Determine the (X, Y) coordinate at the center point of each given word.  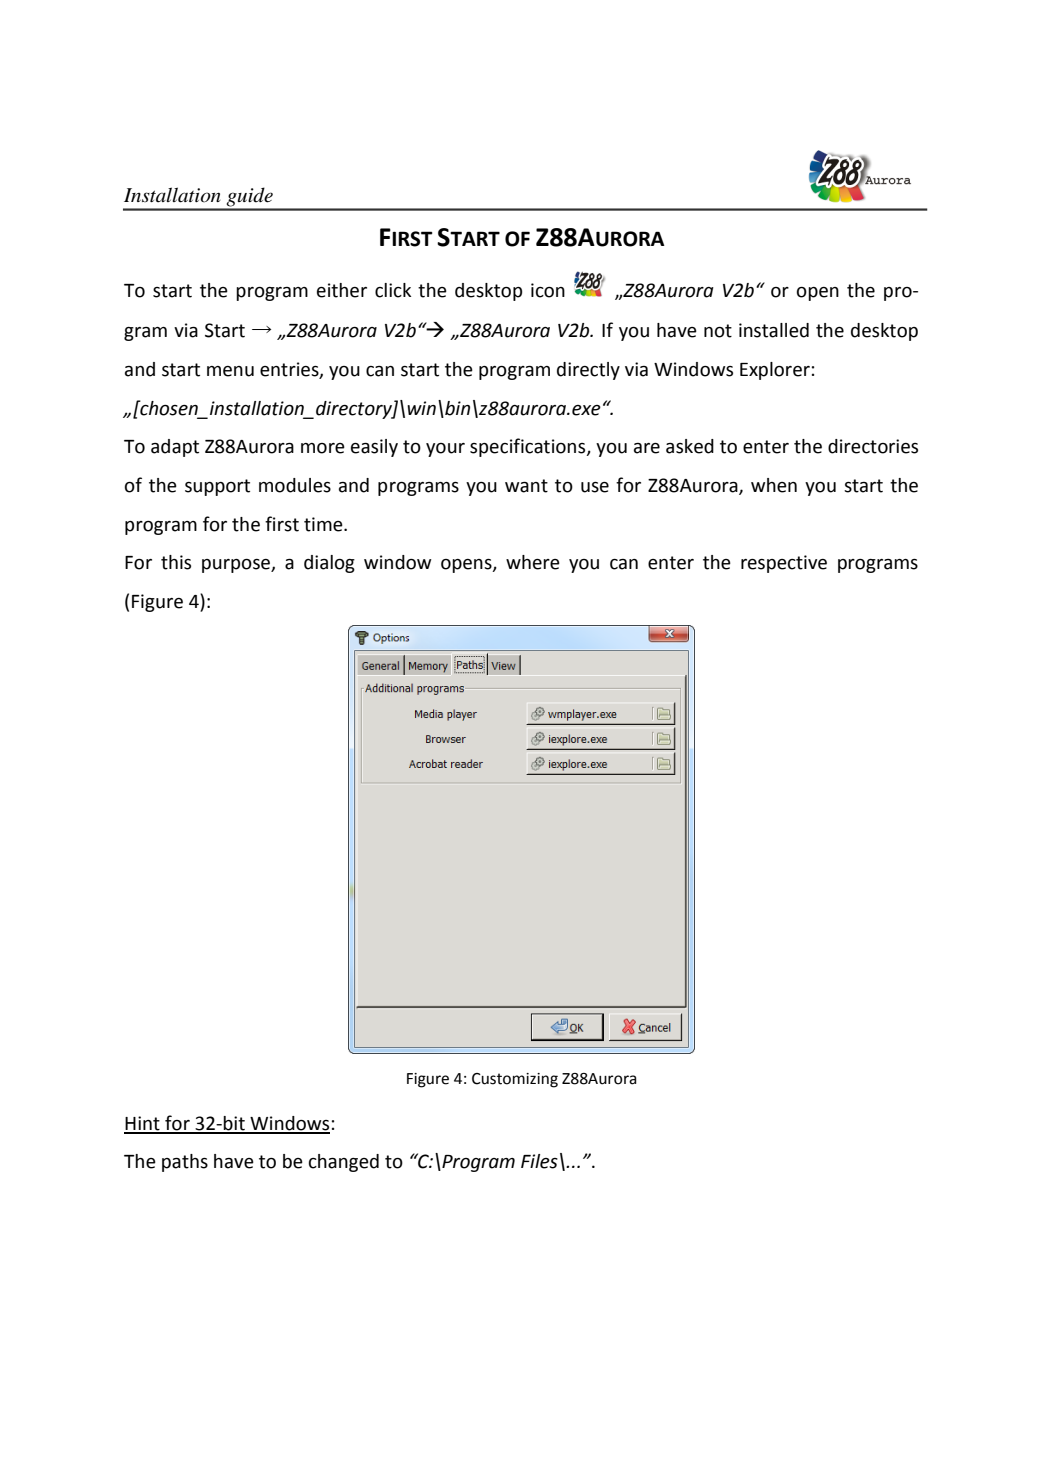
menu (230, 371)
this (176, 562)
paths (185, 1163)
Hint (143, 1124)
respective (784, 564)
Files (539, 1161)
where (533, 562)
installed (774, 330)
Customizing (515, 1080)
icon (548, 290)
